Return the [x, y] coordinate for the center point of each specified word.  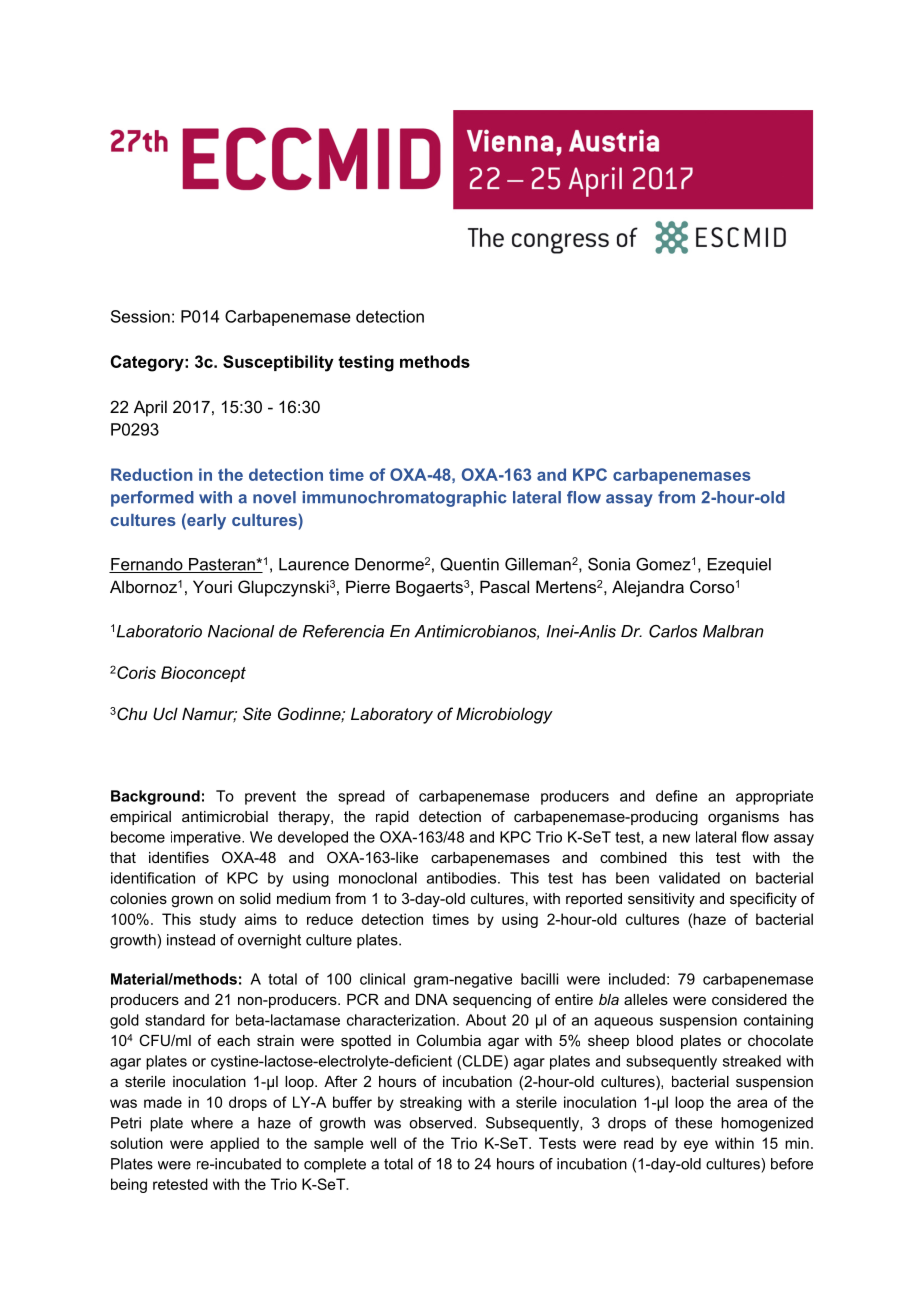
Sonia [609, 564]
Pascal [504, 586]
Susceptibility [278, 363]
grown [192, 901]
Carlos [673, 631]
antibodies [463, 878]
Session [140, 316]
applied [234, 1144]
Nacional [241, 631]
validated [689, 878]
